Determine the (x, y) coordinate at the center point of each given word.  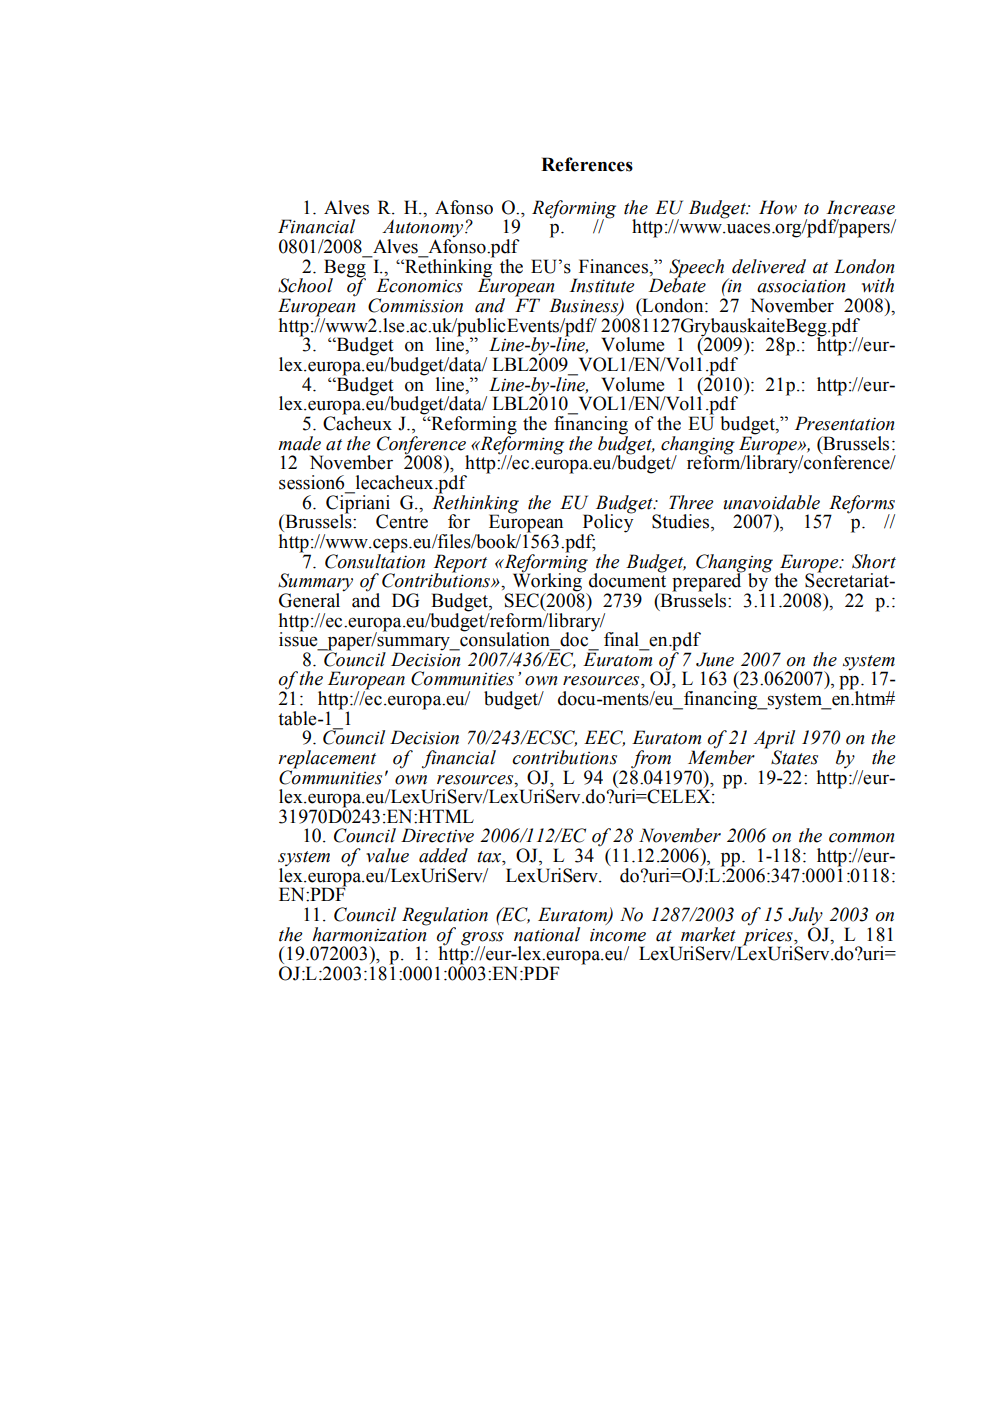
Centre (402, 521)
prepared (708, 582)
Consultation (375, 560)
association (801, 286)
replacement (327, 759)
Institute (602, 285)
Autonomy (424, 229)
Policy (608, 523)
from (651, 759)
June (715, 659)
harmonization (370, 933)
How (778, 207)
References (587, 164)
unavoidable (772, 502)
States (794, 757)
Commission (415, 305)
